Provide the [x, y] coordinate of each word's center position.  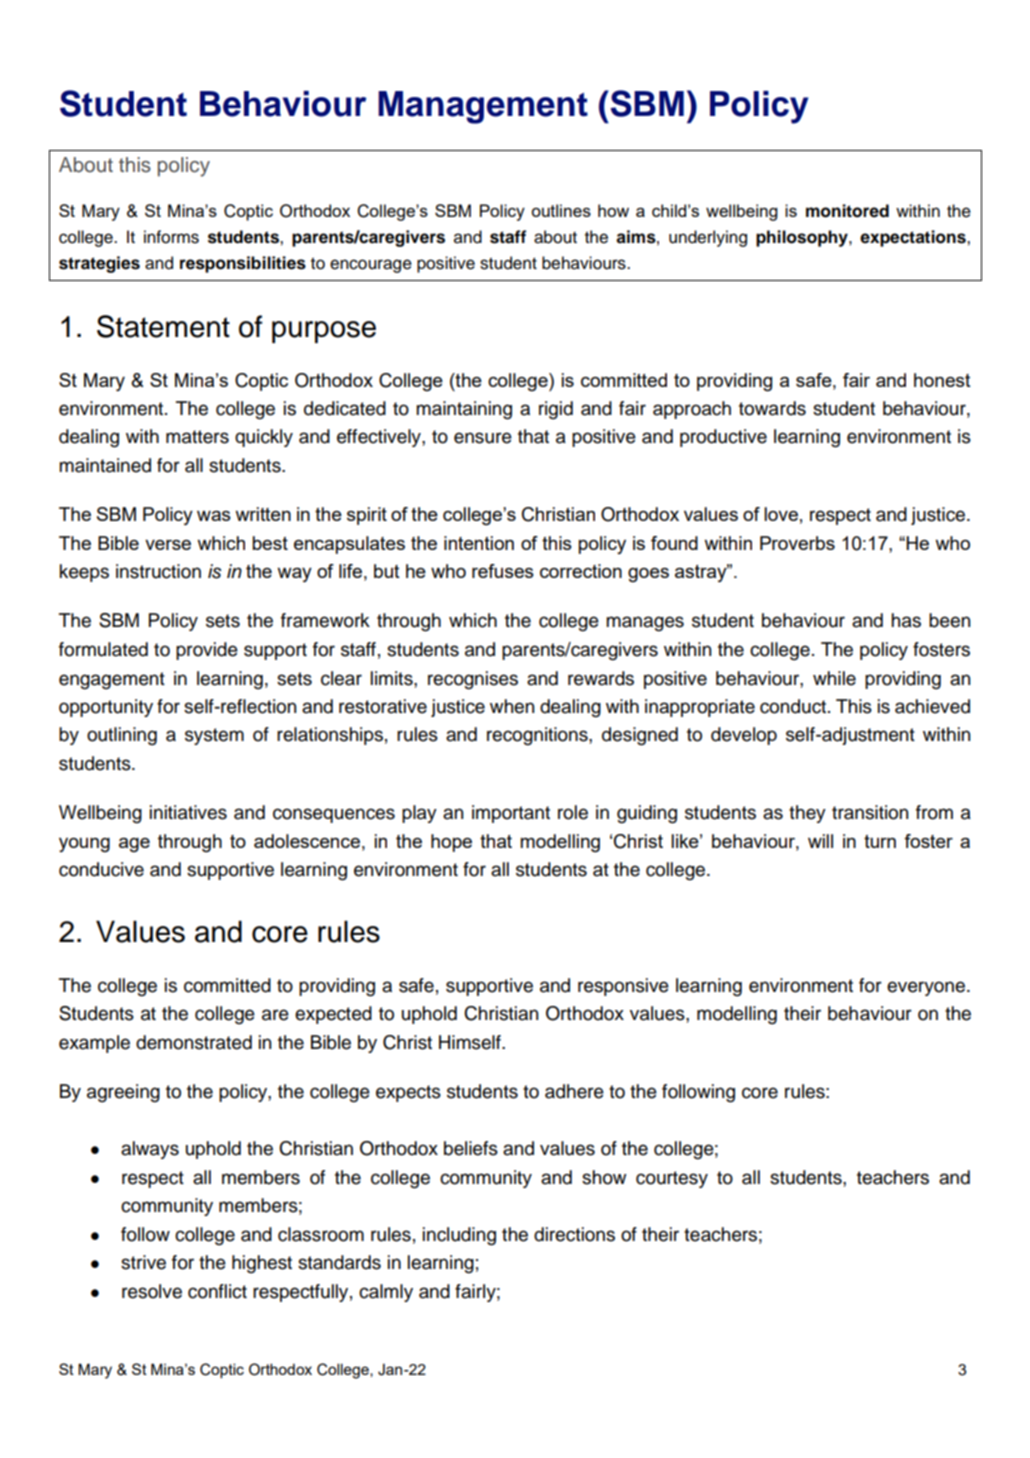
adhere [574, 1091]
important [511, 814]
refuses [503, 571]
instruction [158, 571]
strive [143, 1262]
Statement [163, 326]
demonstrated [194, 1042]
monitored [847, 211]
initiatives [188, 812]
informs [171, 237]
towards [772, 408]
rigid [556, 410]
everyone [926, 988]
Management [483, 107]
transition [870, 812]
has [906, 620]
